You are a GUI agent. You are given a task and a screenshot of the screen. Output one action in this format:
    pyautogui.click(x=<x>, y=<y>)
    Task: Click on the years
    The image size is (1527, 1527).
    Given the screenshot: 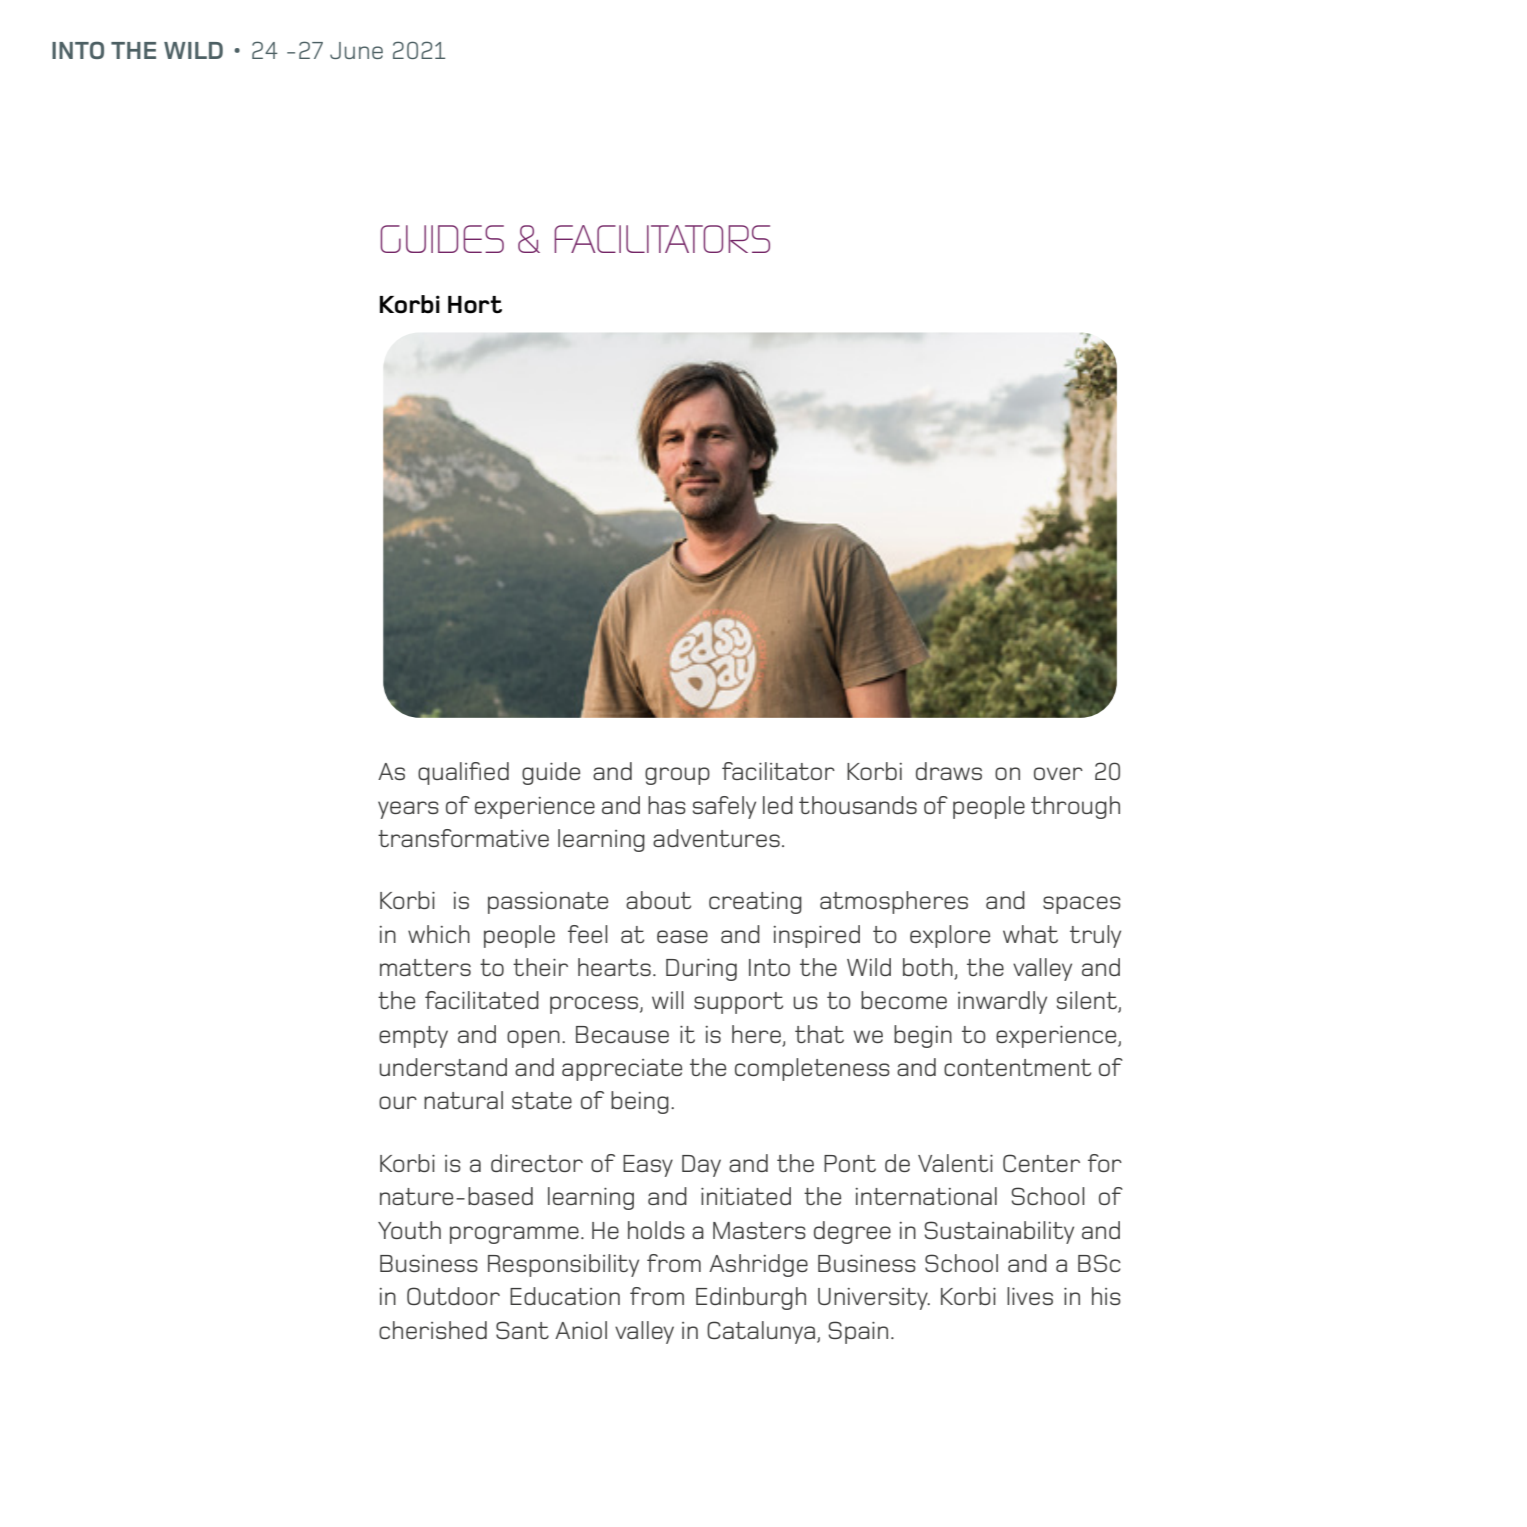 What is the action you would take?
    pyautogui.click(x=408, y=810)
